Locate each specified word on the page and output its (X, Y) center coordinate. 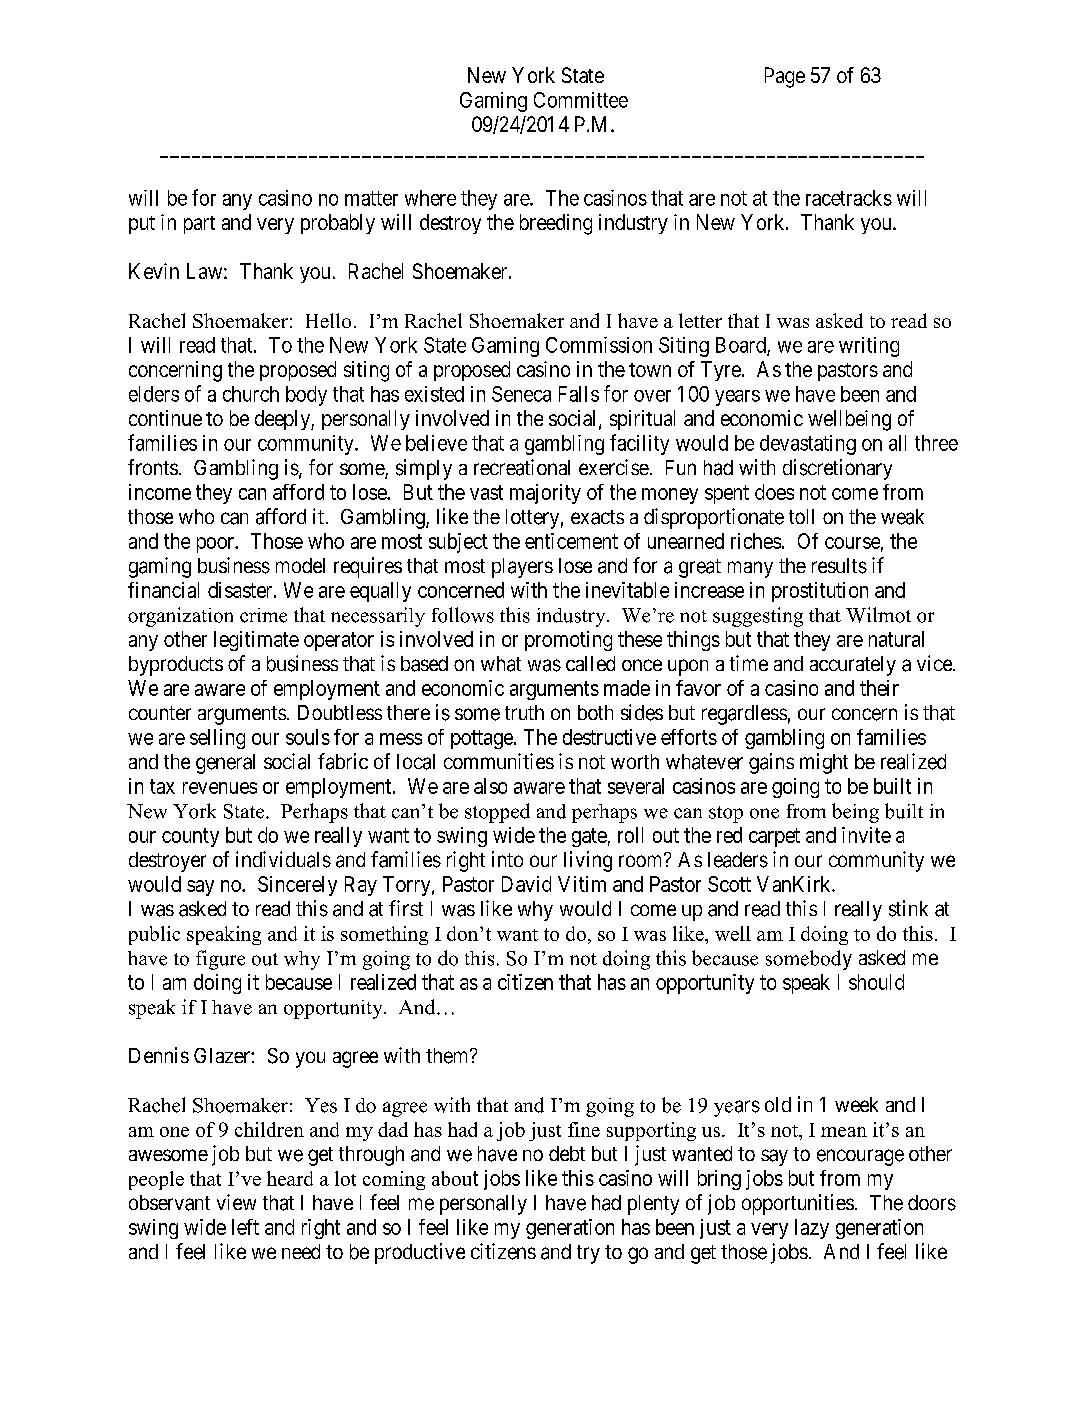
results (839, 566)
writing (869, 347)
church (251, 394)
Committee (581, 100)
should (876, 982)
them (448, 1056)
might (824, 763)
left (245, 1227)
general (225, 764)
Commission (599, 345)
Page (785, 77)
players (522, 568)
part (199, 225)
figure (220, 960)
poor (217, 545)
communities (499, 761)
